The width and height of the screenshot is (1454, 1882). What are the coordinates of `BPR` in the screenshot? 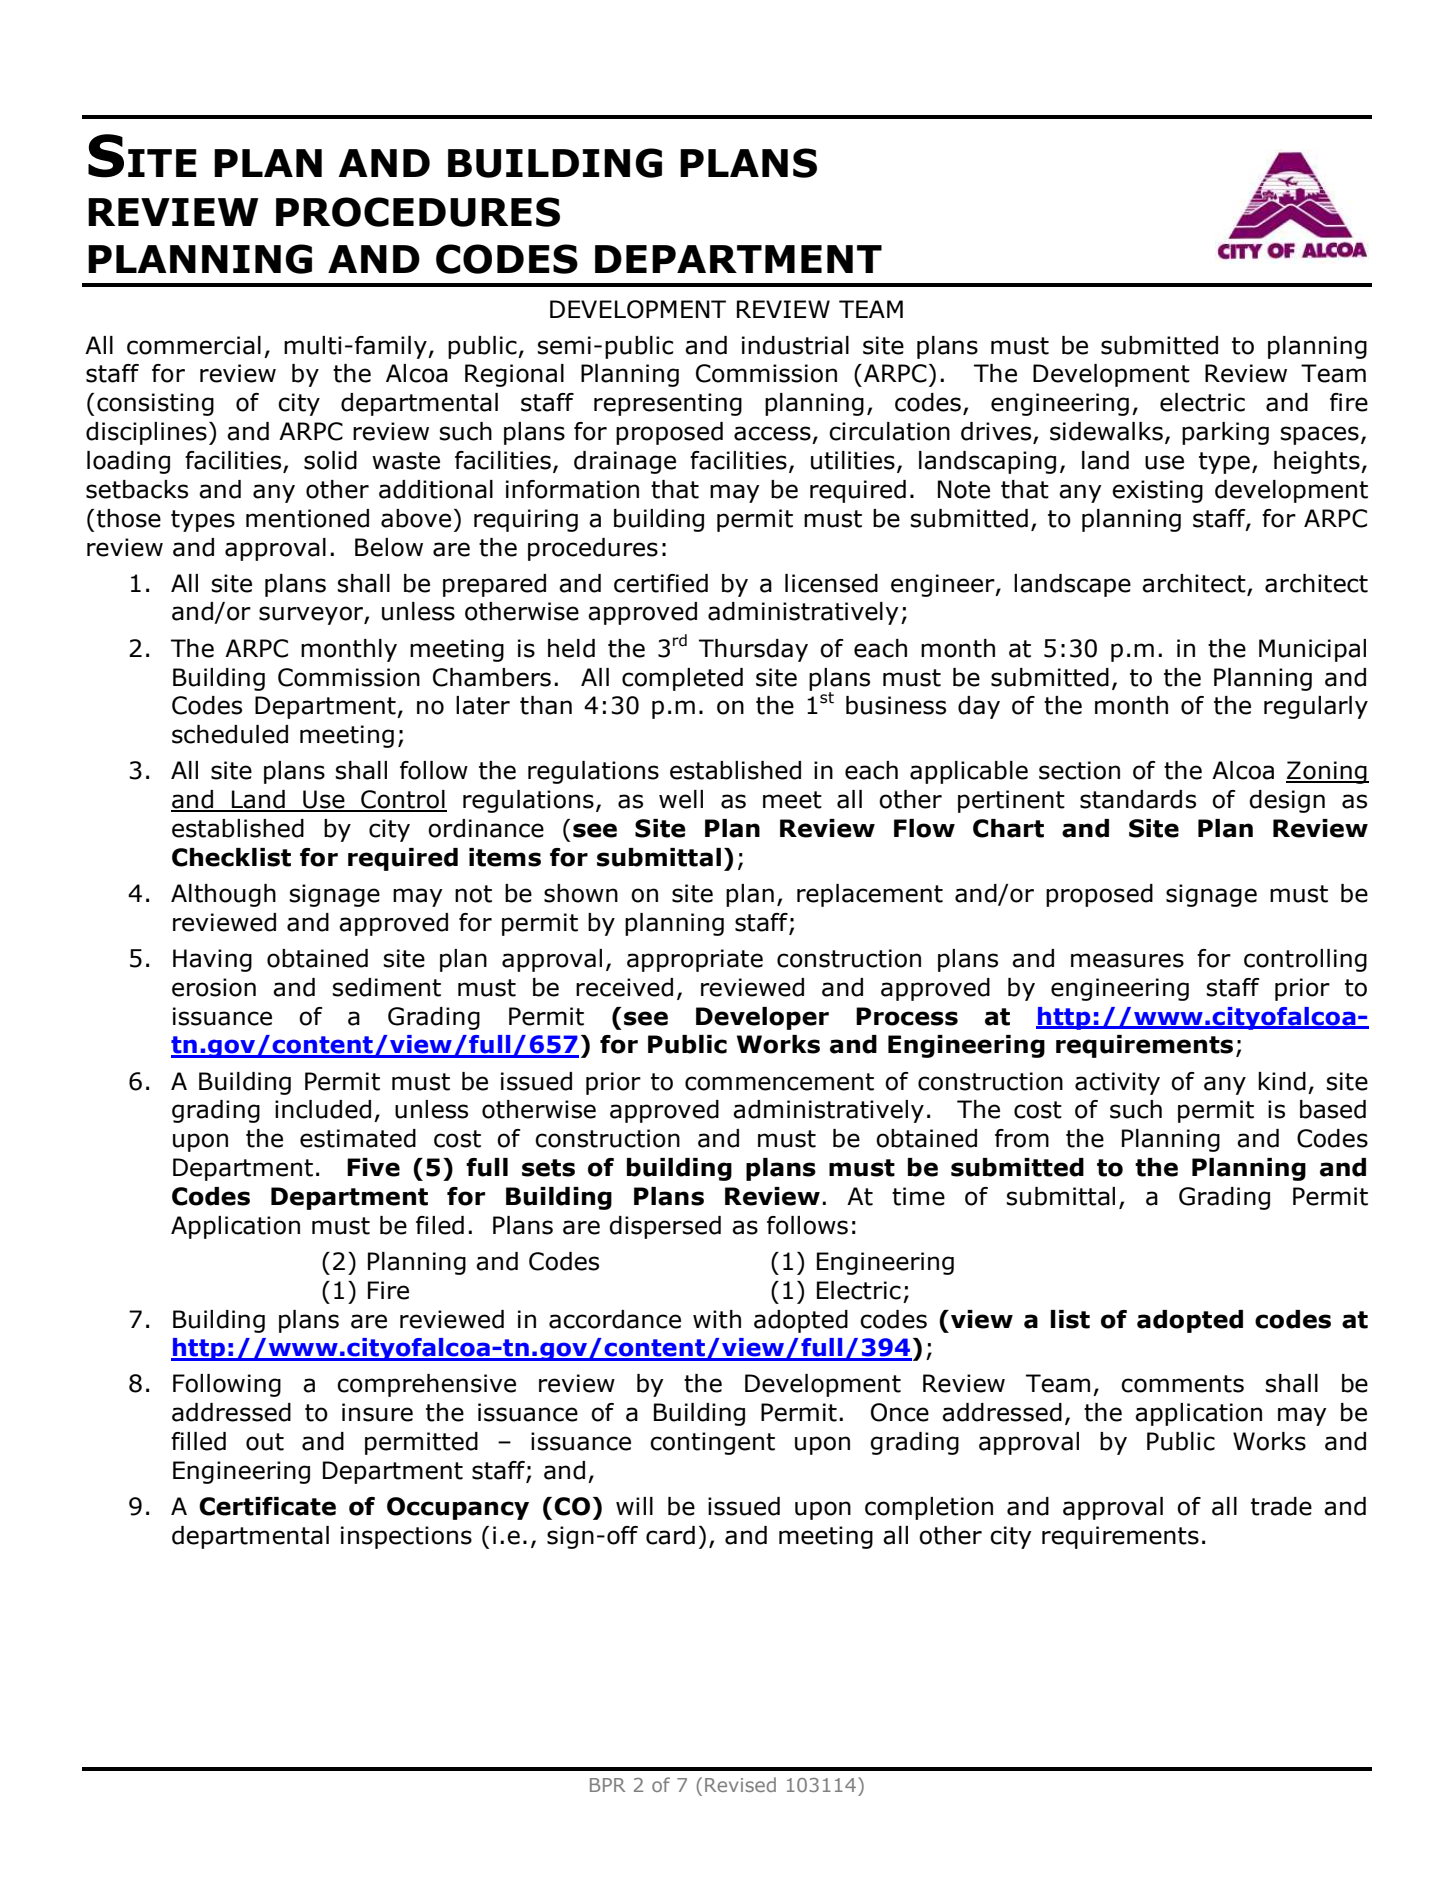 It's located at (607, 1785).
